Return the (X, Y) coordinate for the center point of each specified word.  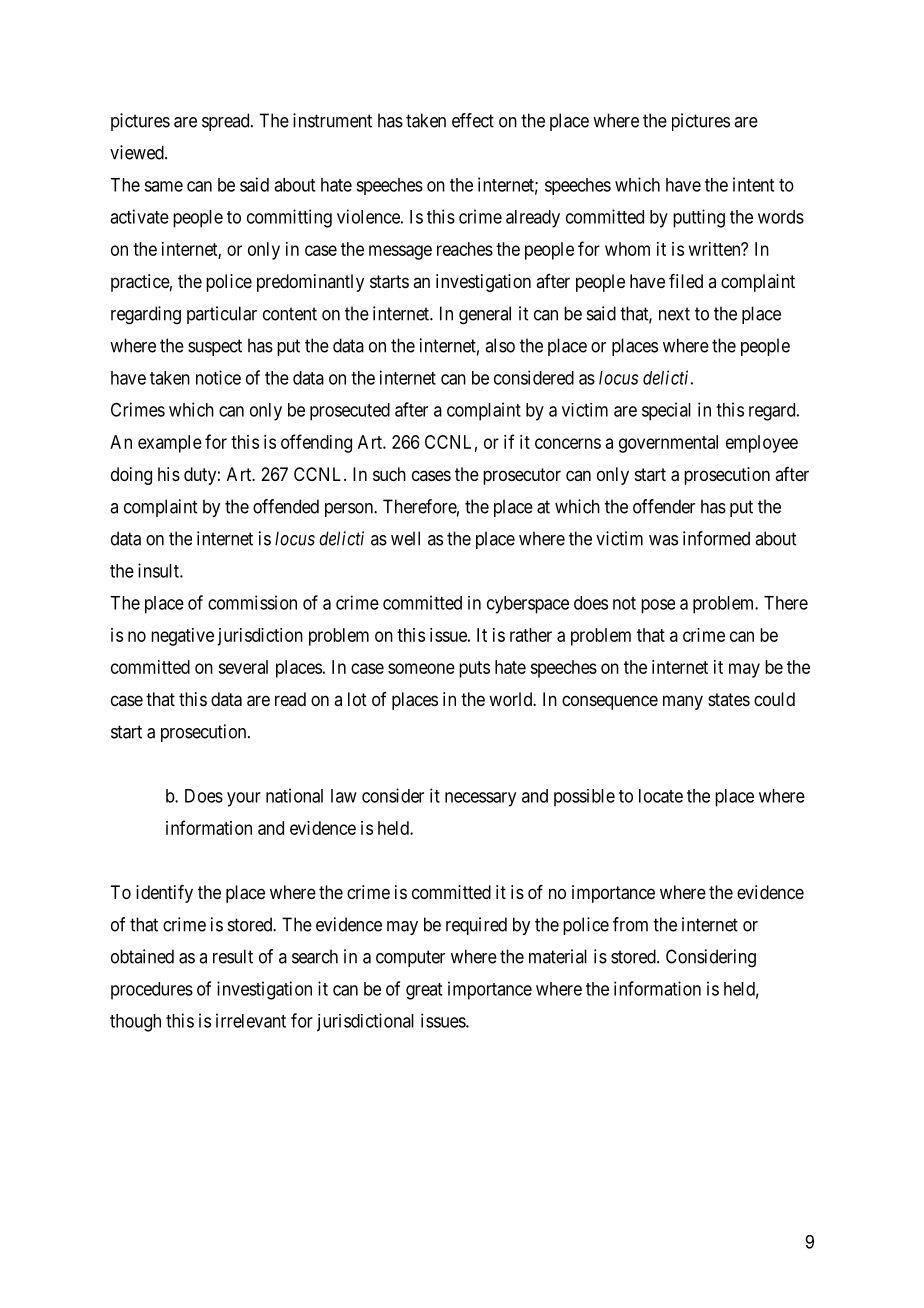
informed (716, 538)
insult (159, 570)
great (424, 991)
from (630, 924)
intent (753, 184)
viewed (138, 152)
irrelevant (251, 1020)
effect (473, 120)
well (405, 538)
